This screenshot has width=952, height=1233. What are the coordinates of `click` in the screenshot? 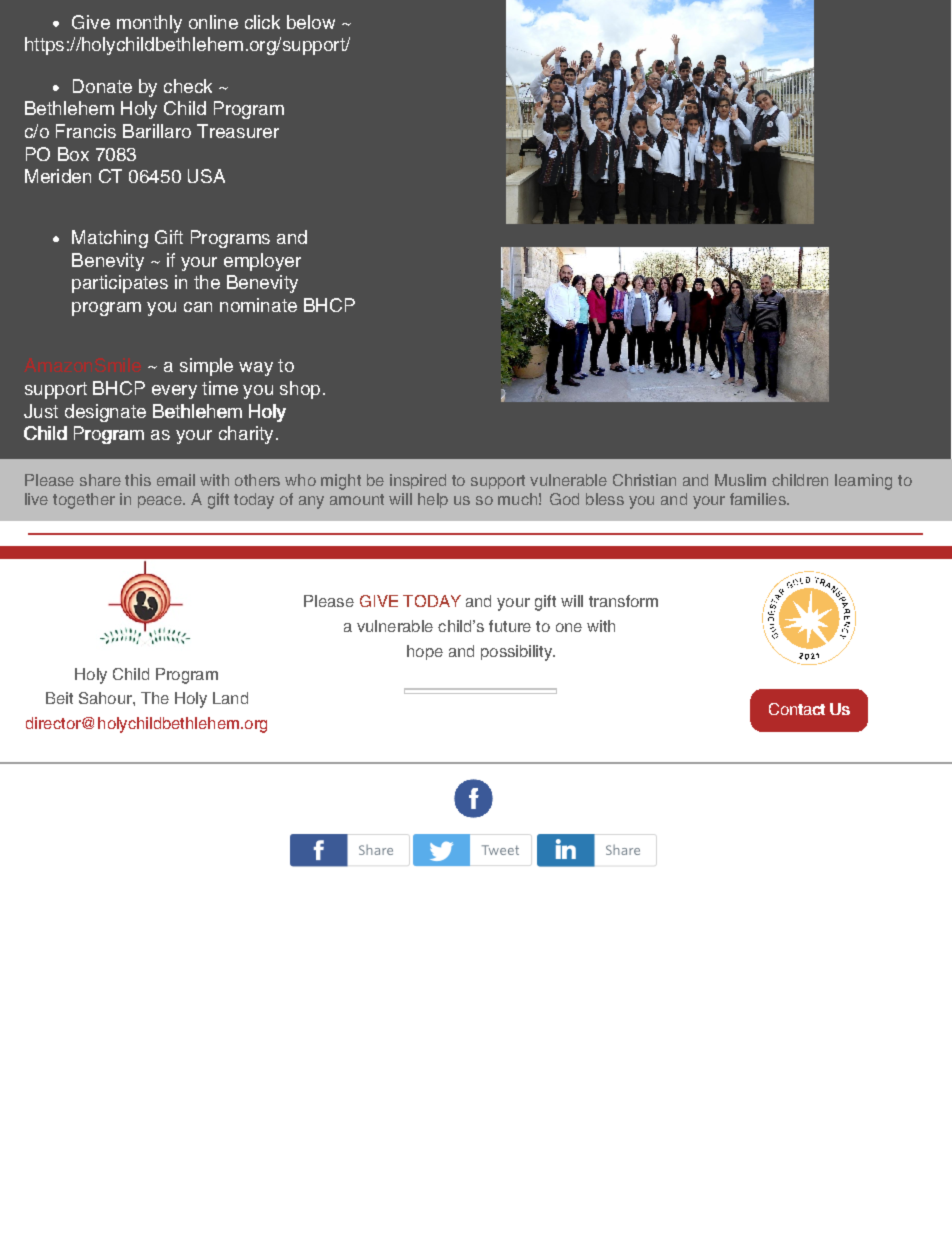 It's located at (262, 22).
